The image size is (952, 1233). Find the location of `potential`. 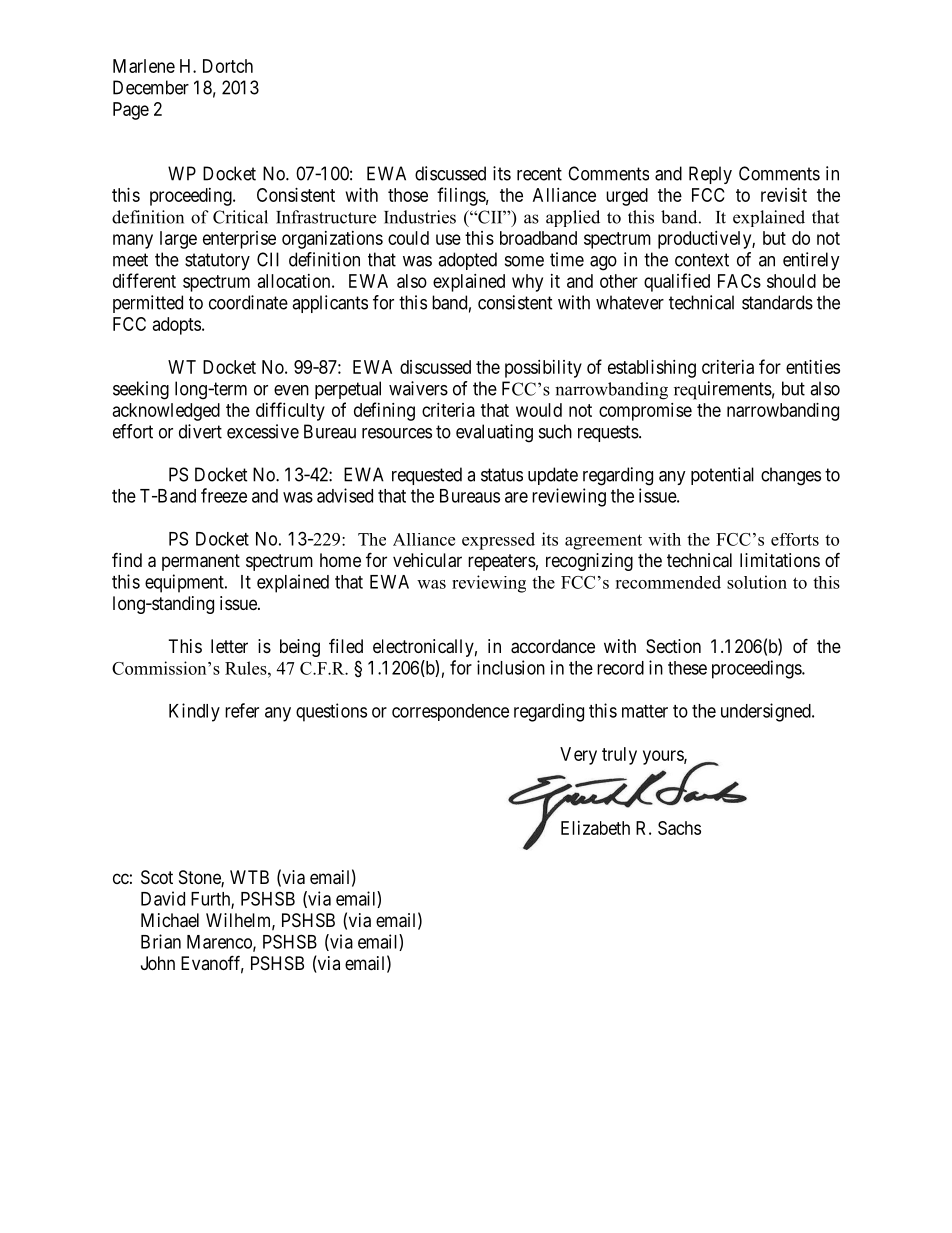

potential is located at coordinates (722, 476).
